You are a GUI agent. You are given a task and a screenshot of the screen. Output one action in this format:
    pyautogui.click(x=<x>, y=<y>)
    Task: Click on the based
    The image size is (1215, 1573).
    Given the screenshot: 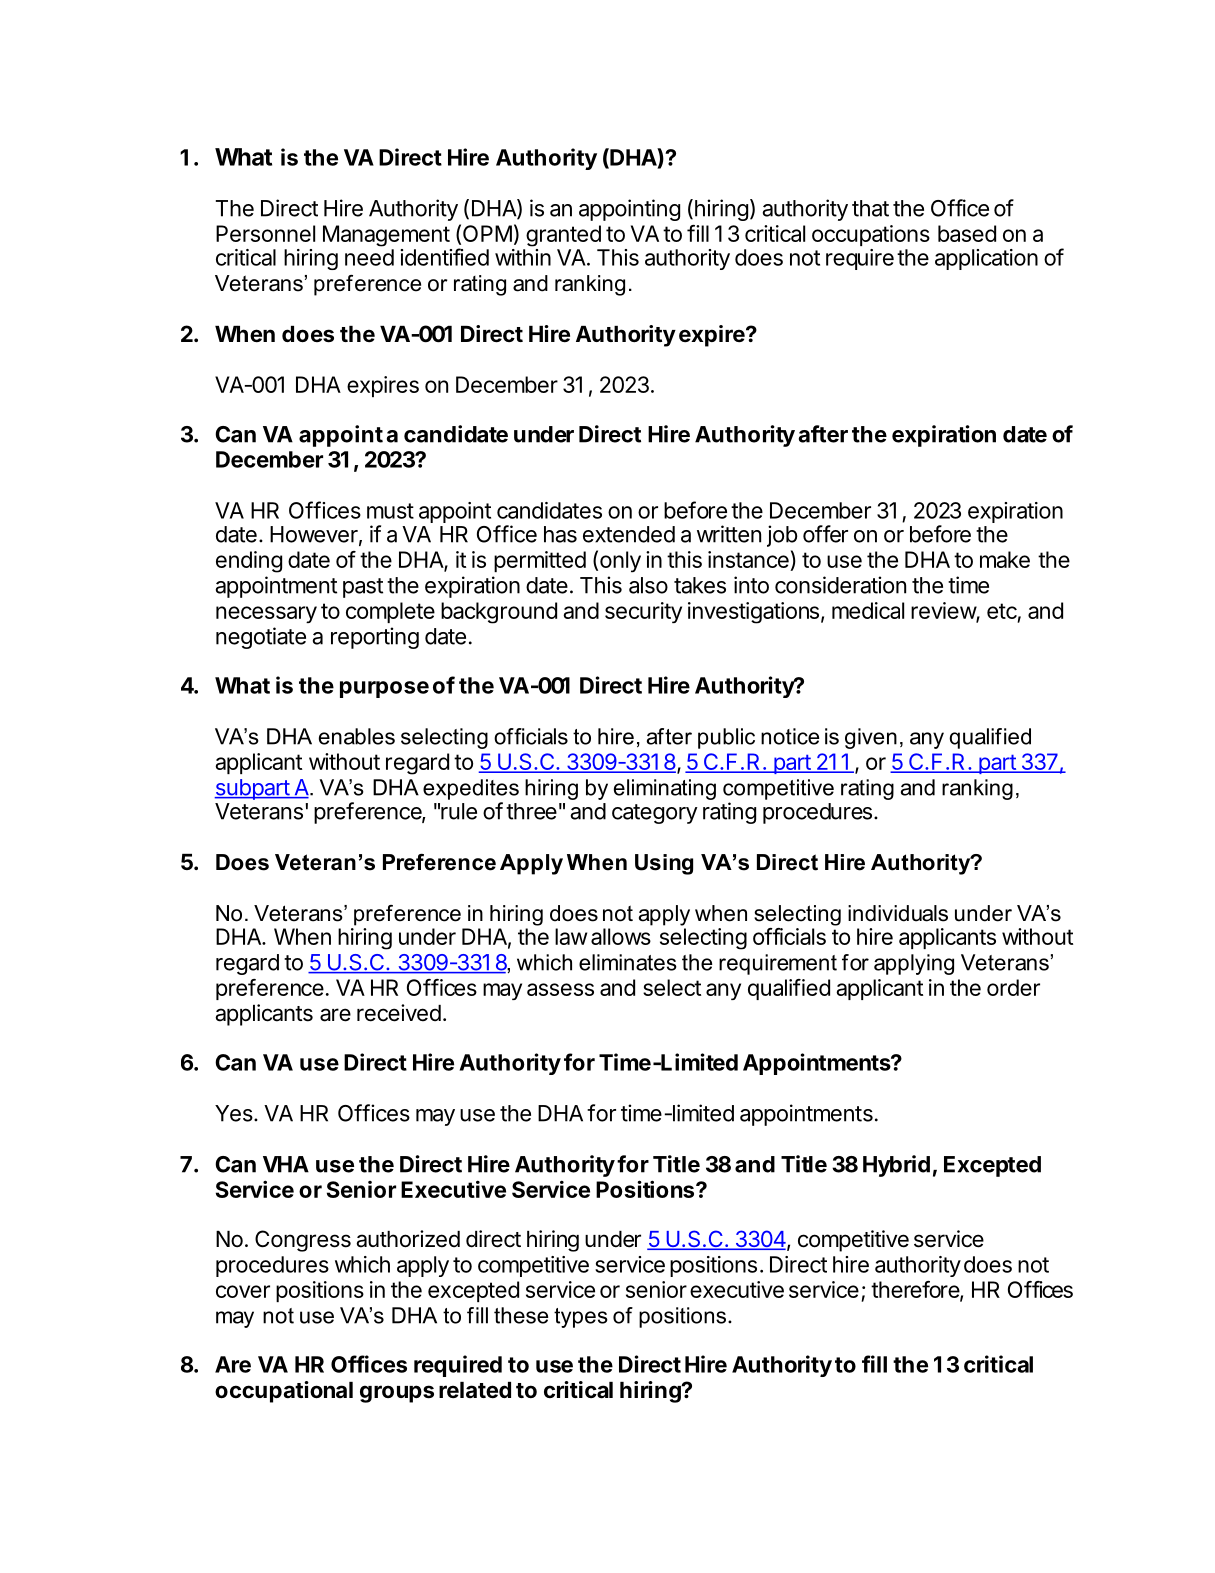 What is the action you would take?
    pyautogui.click(x=967, y=233)
